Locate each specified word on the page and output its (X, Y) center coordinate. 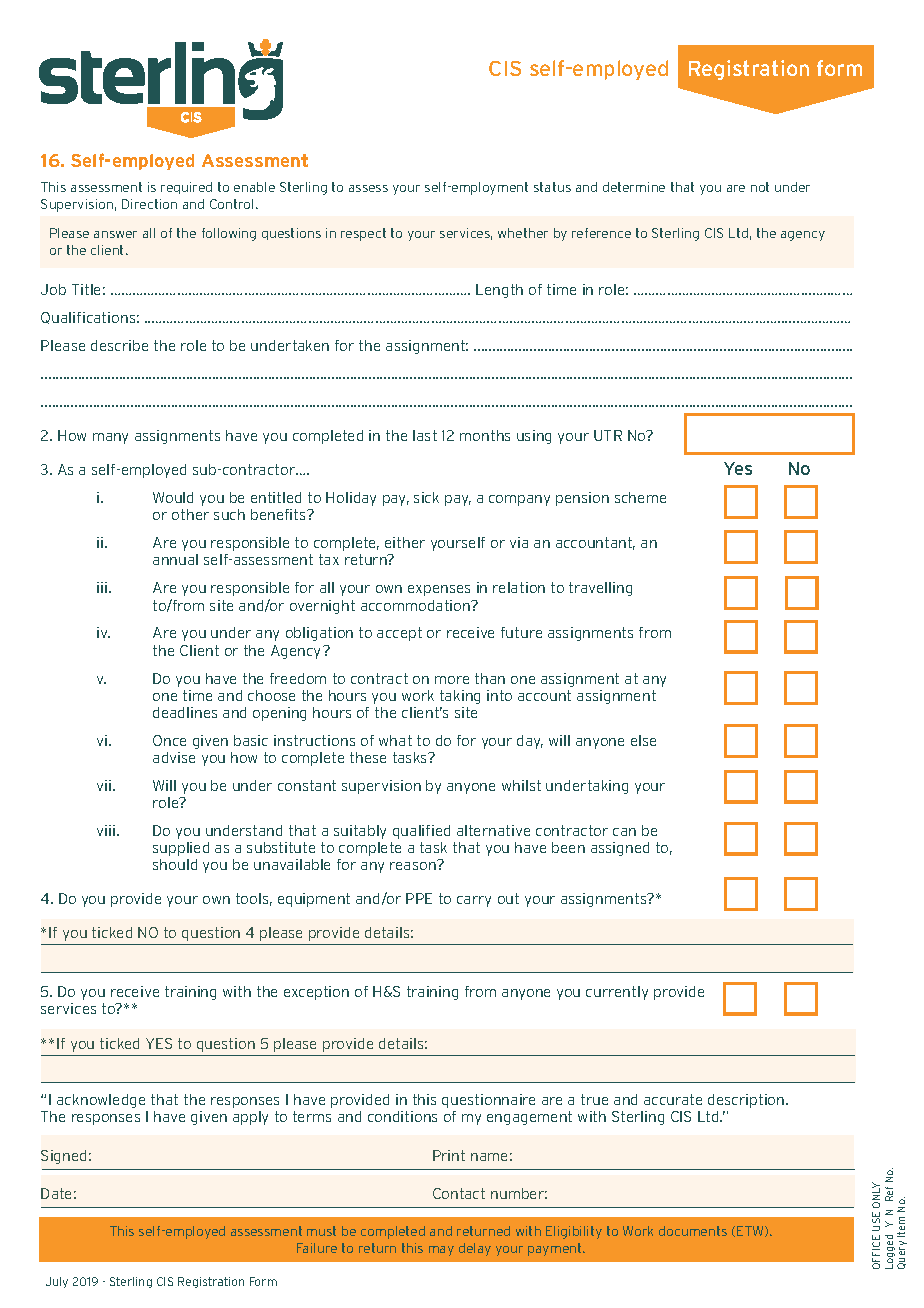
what (395, 740)
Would (173, 497)
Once (169, 740)
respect (363, 234)
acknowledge (101, 1101)
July (57, 1282)
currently (617, 993)
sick (426, 497)
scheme (640, 497)
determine (634, 187)
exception (316, 993)
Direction (149, 204)
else (643, 740)
